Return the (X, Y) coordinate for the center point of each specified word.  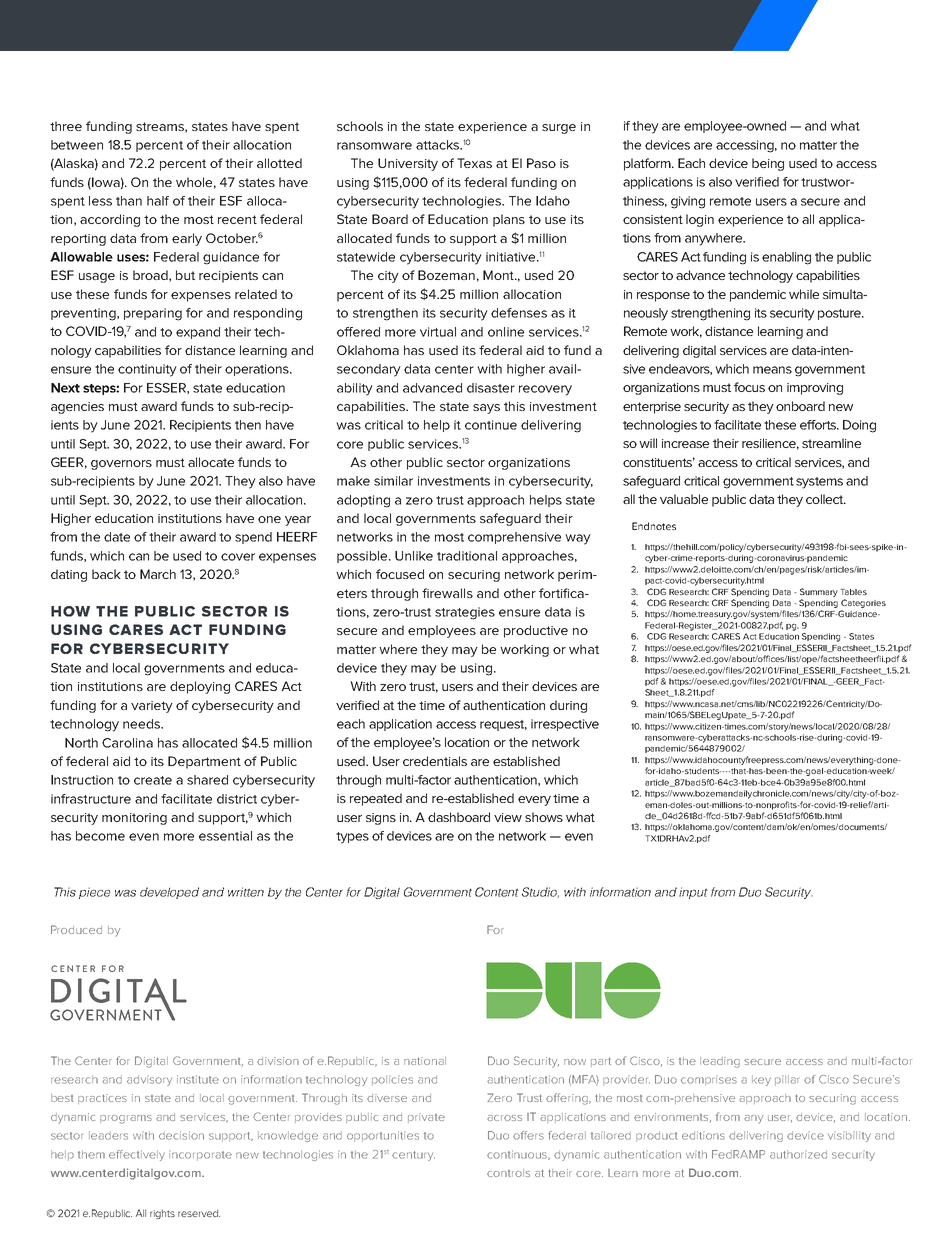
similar (393, 481)
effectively (137, 1155)
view (508, 817)
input (693, 893)
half (158, 201)
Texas (474, 163)
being (768, 164)
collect (826, 499)
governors (121, 465)
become (100, 836)
